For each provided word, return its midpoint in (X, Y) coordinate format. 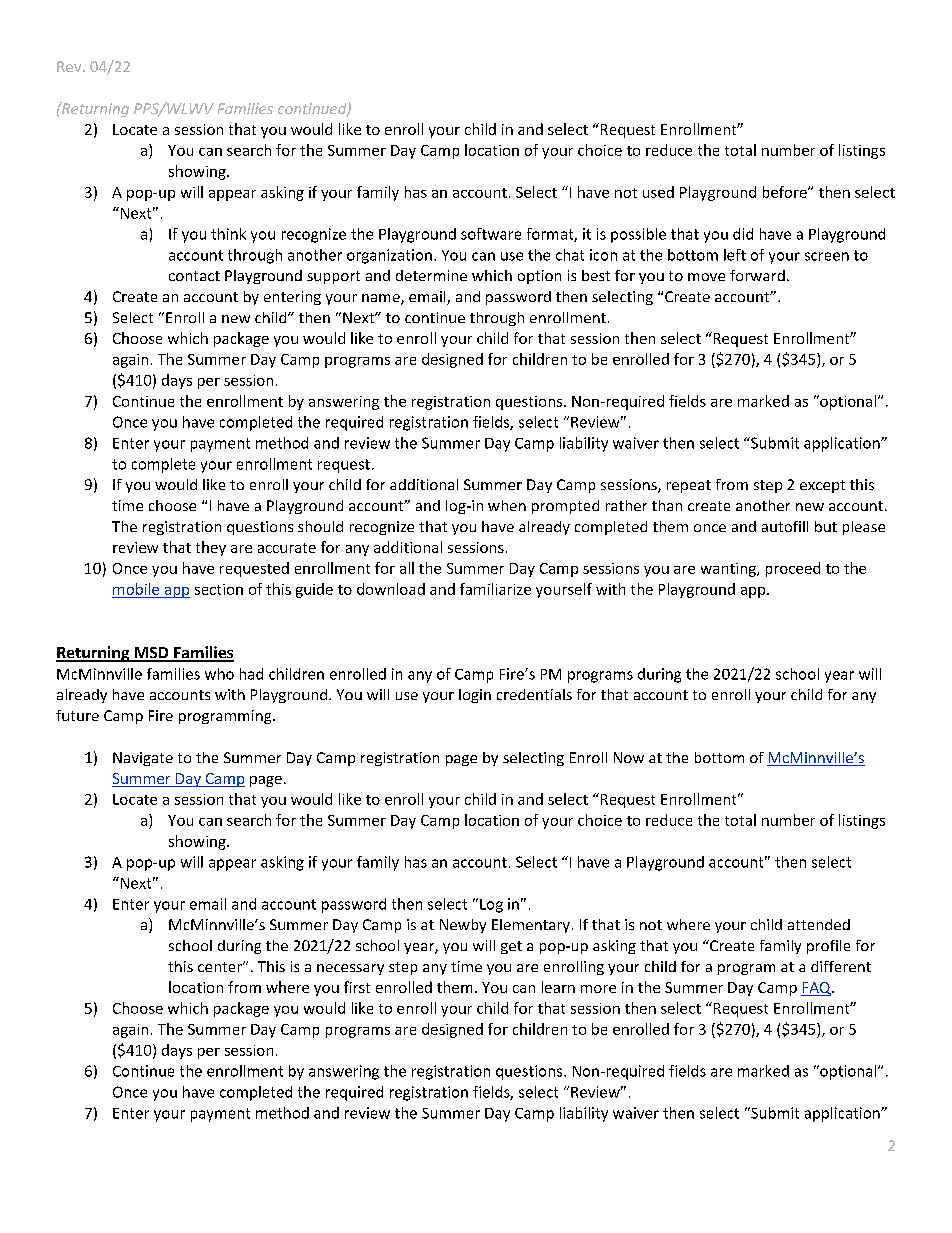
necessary (350, 969)
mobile (136, 589)
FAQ (817, 989)
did (743, 234)
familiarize (495, 589)
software (491, 234)
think (228, 234)
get (511, 947)
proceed (793, 569)
